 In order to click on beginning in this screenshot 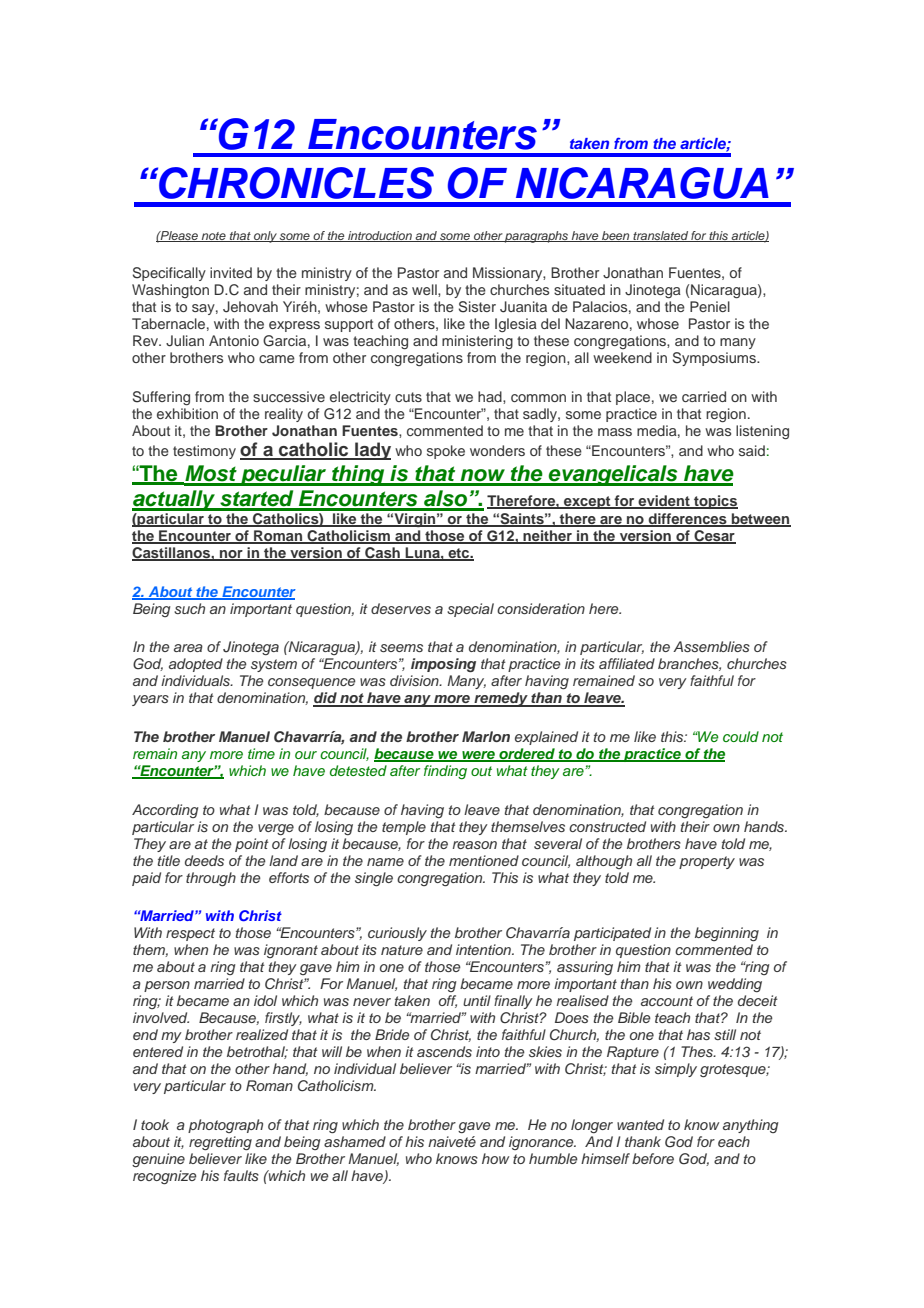, I will do `click(727, 934)`.
